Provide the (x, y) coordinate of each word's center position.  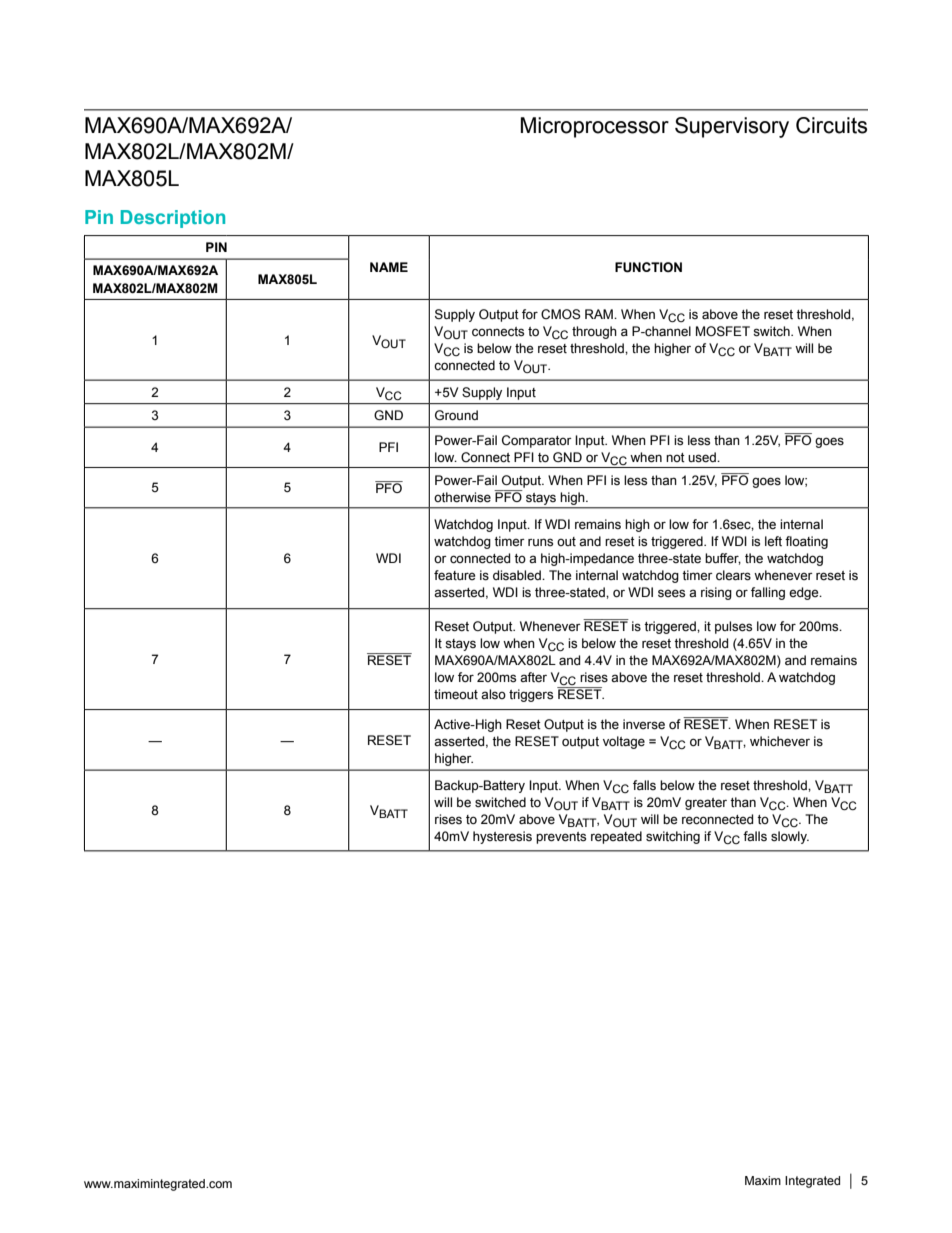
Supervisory (732, 127)
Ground (456, 415)
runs (540, 542)
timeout (456, 694)
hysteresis (502, 837)
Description (173, 219)
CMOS (561, 314)
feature (454, 575)
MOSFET (723, 331)
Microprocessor (595, 127)
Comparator (537, 441)
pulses (733, 627)
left (773, 541)
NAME (389, 267)
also (493, 694)
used (703, 457)
